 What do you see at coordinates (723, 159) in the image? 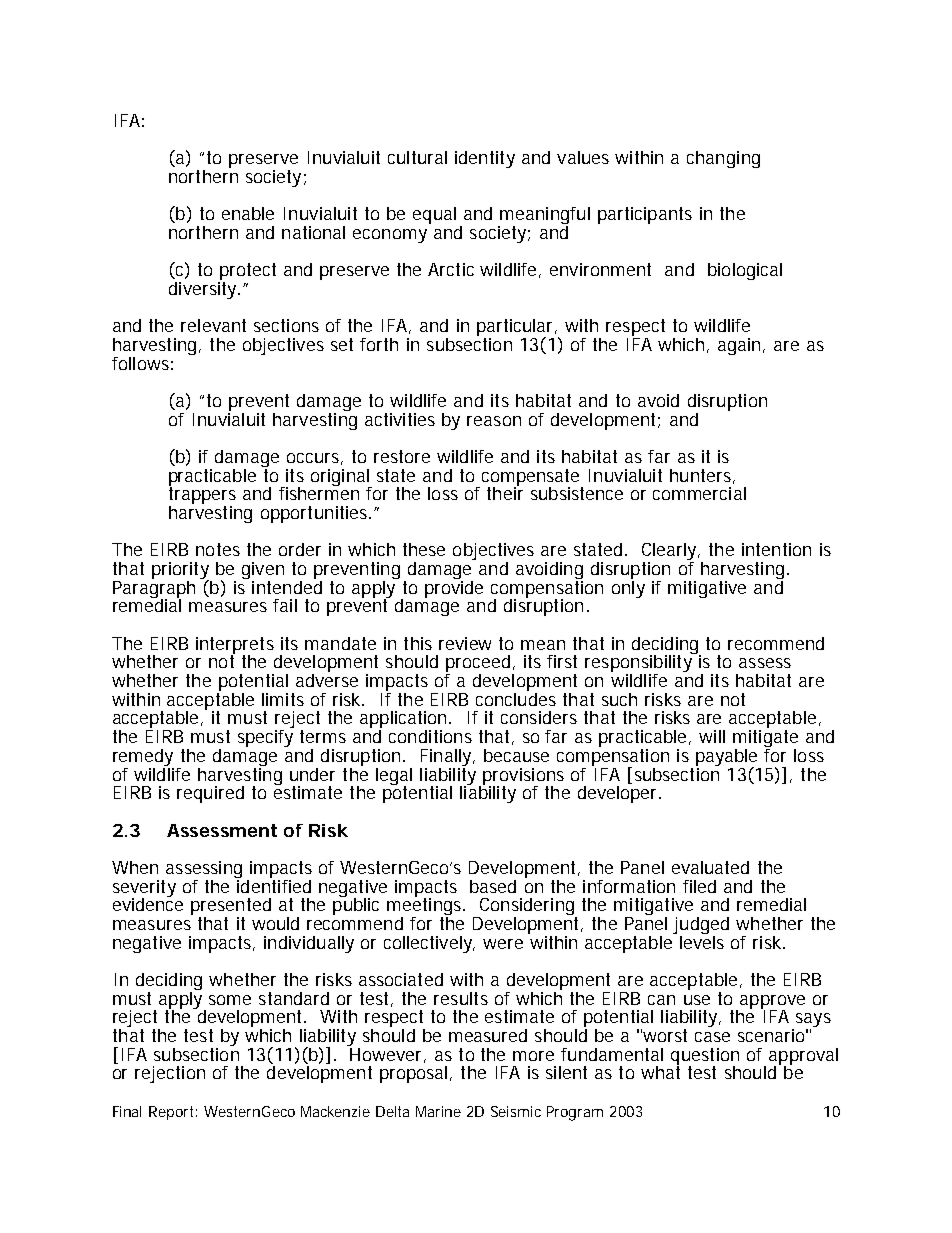
I see `changing` at bounding box center [723, 159].
